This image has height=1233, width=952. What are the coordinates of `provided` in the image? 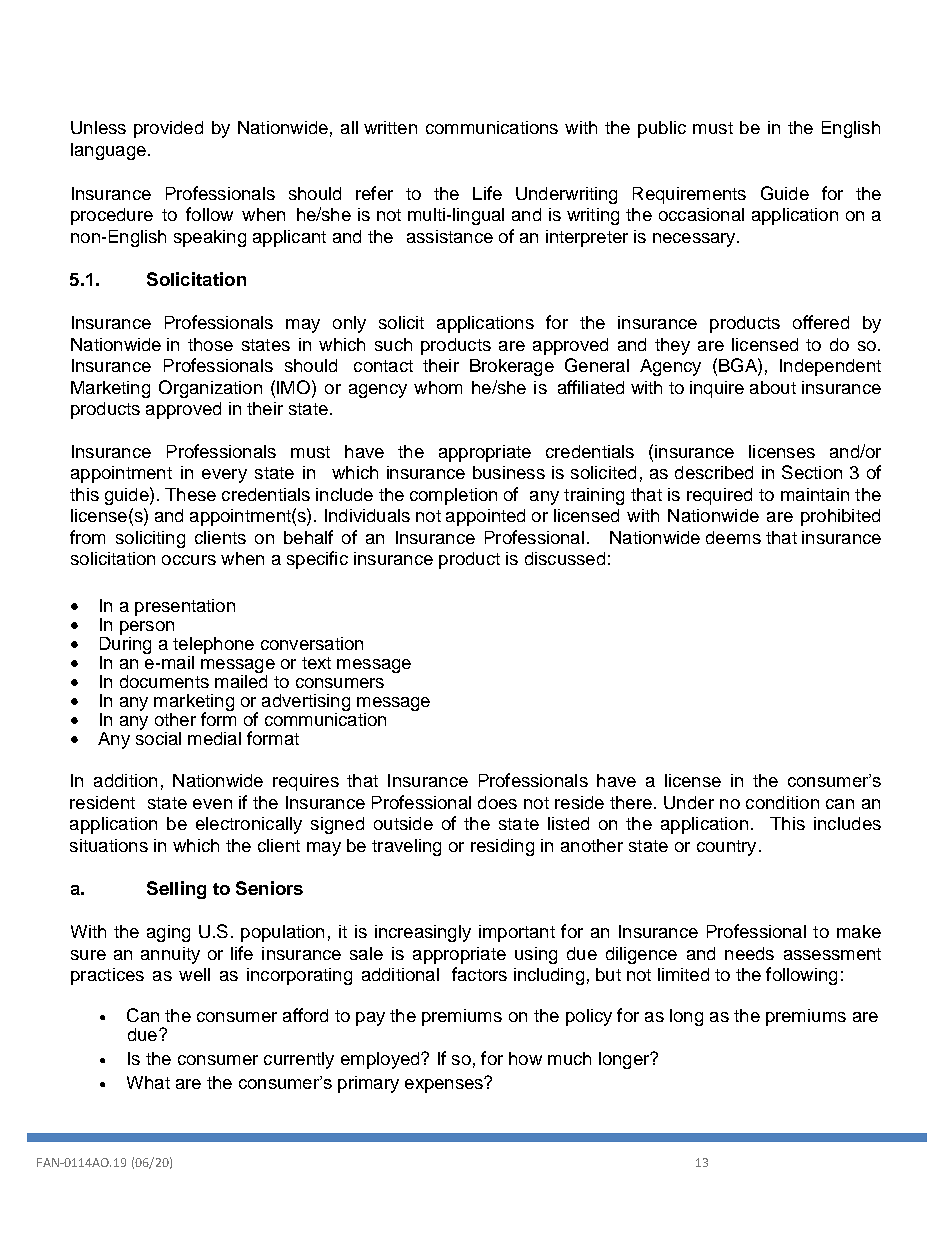 It's located at (168, 129).
